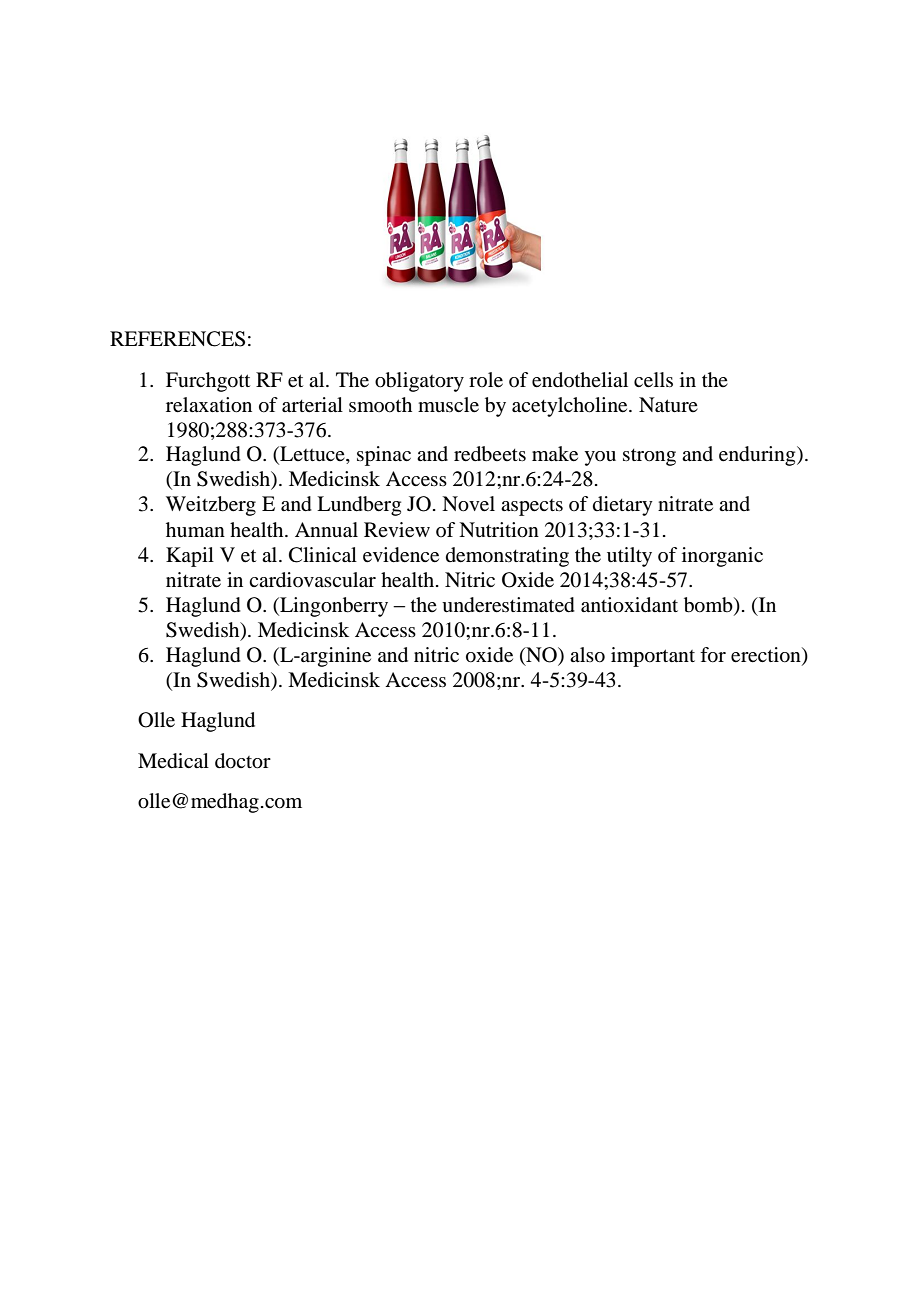 Image resolution: width=924 pixels, height=1308 pixels. Describe the element at coordinates (722, 557) in the screenshot. I see `inorganic` at that location.
